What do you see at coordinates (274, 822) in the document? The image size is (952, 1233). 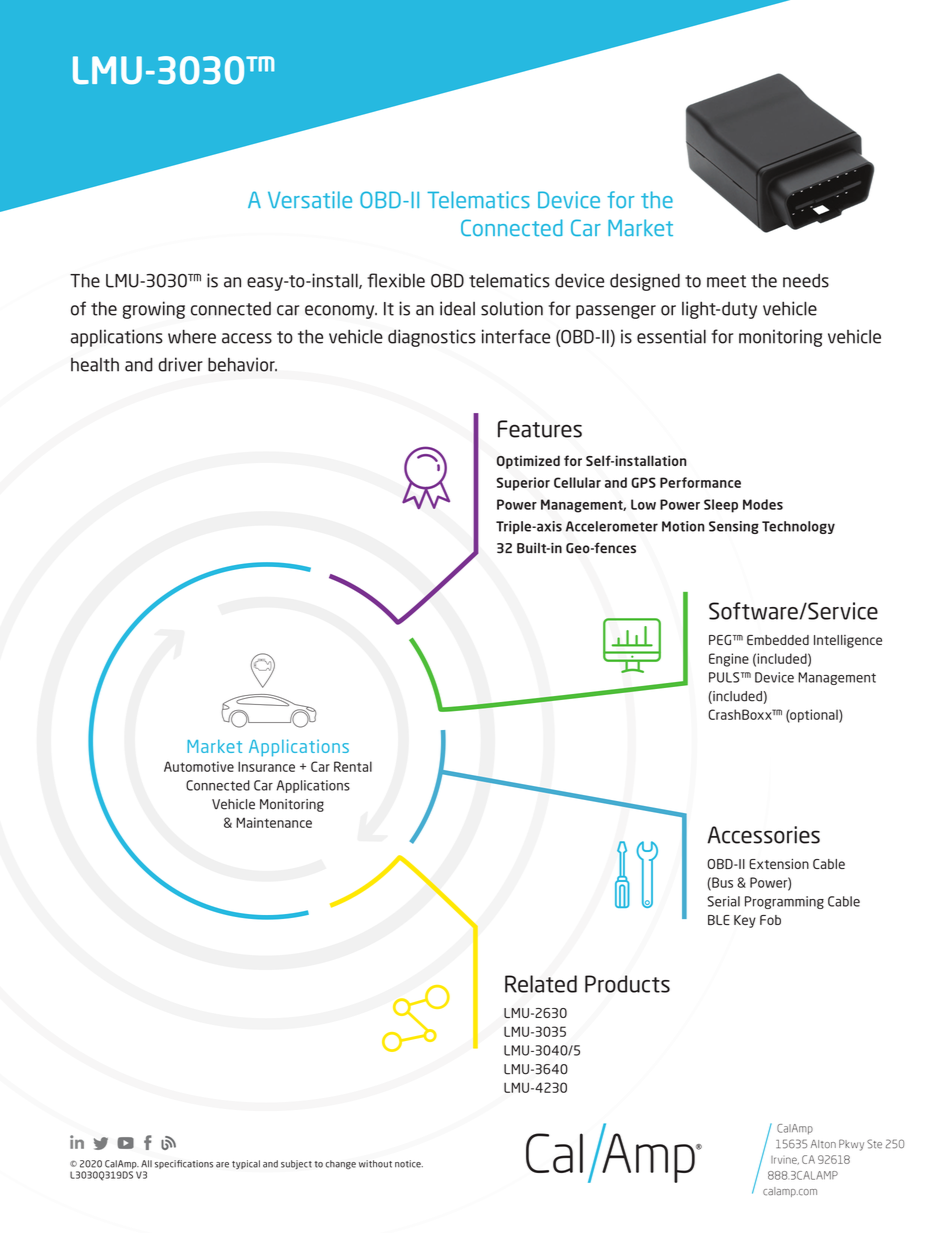 I see `Maintenance` at bounding box center [274, 822].
